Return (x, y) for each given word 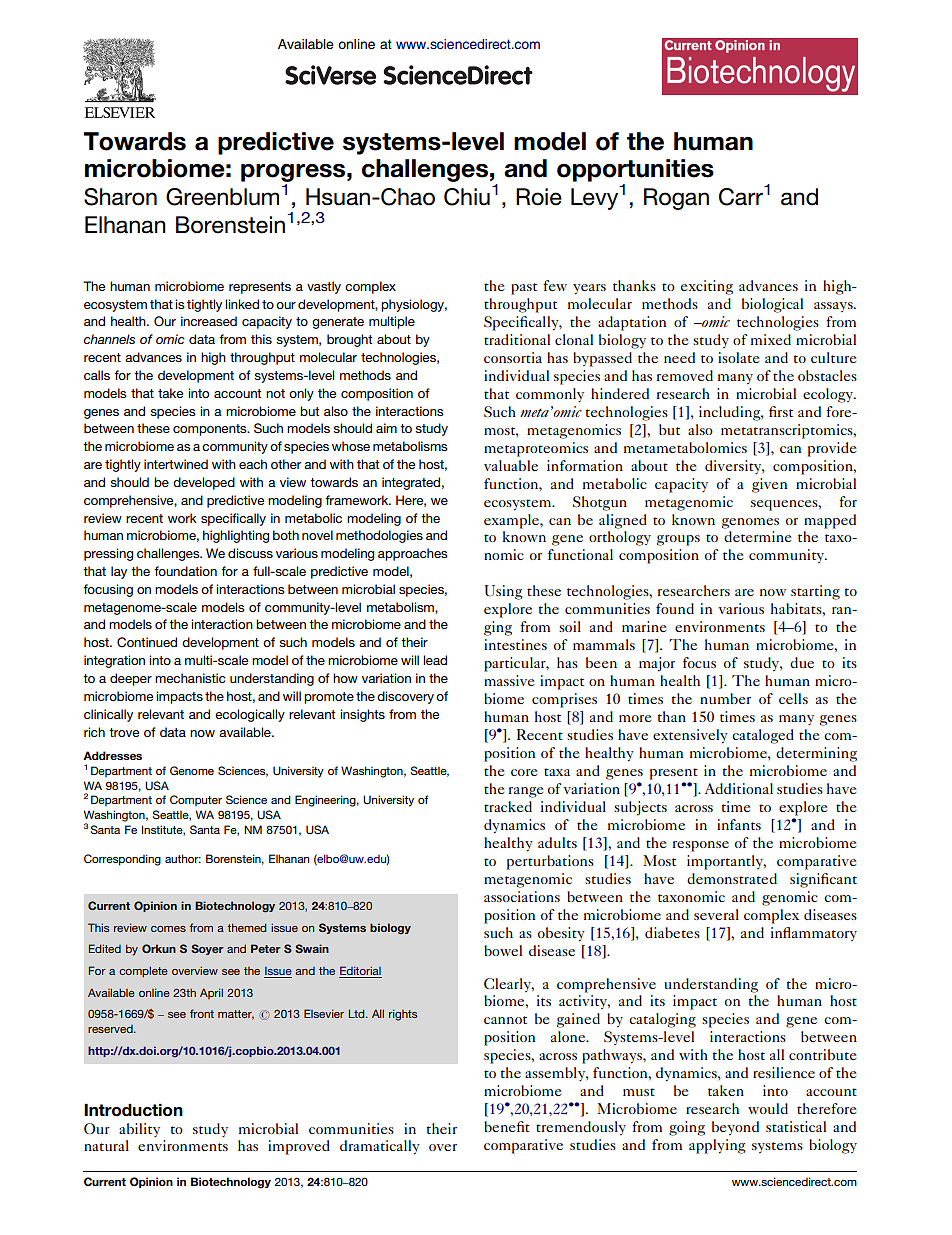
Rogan (676, 199)
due (802, 662)
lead (435, 660)
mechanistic (190, 678)
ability (139, 1130)
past (524, 289)
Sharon (120, 197)
